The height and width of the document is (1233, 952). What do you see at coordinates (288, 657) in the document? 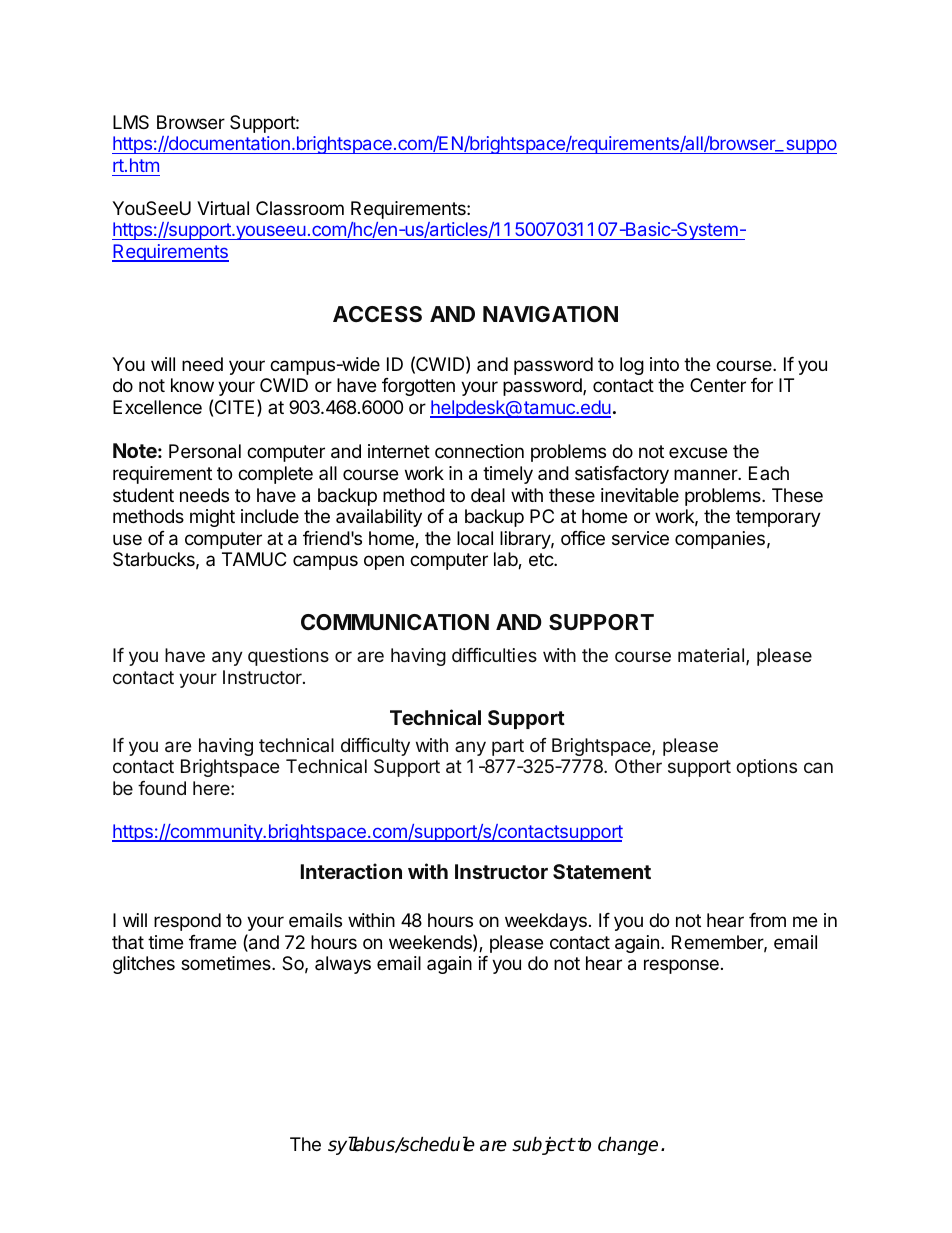
I see `questions` at bounding box center [288, 657].
